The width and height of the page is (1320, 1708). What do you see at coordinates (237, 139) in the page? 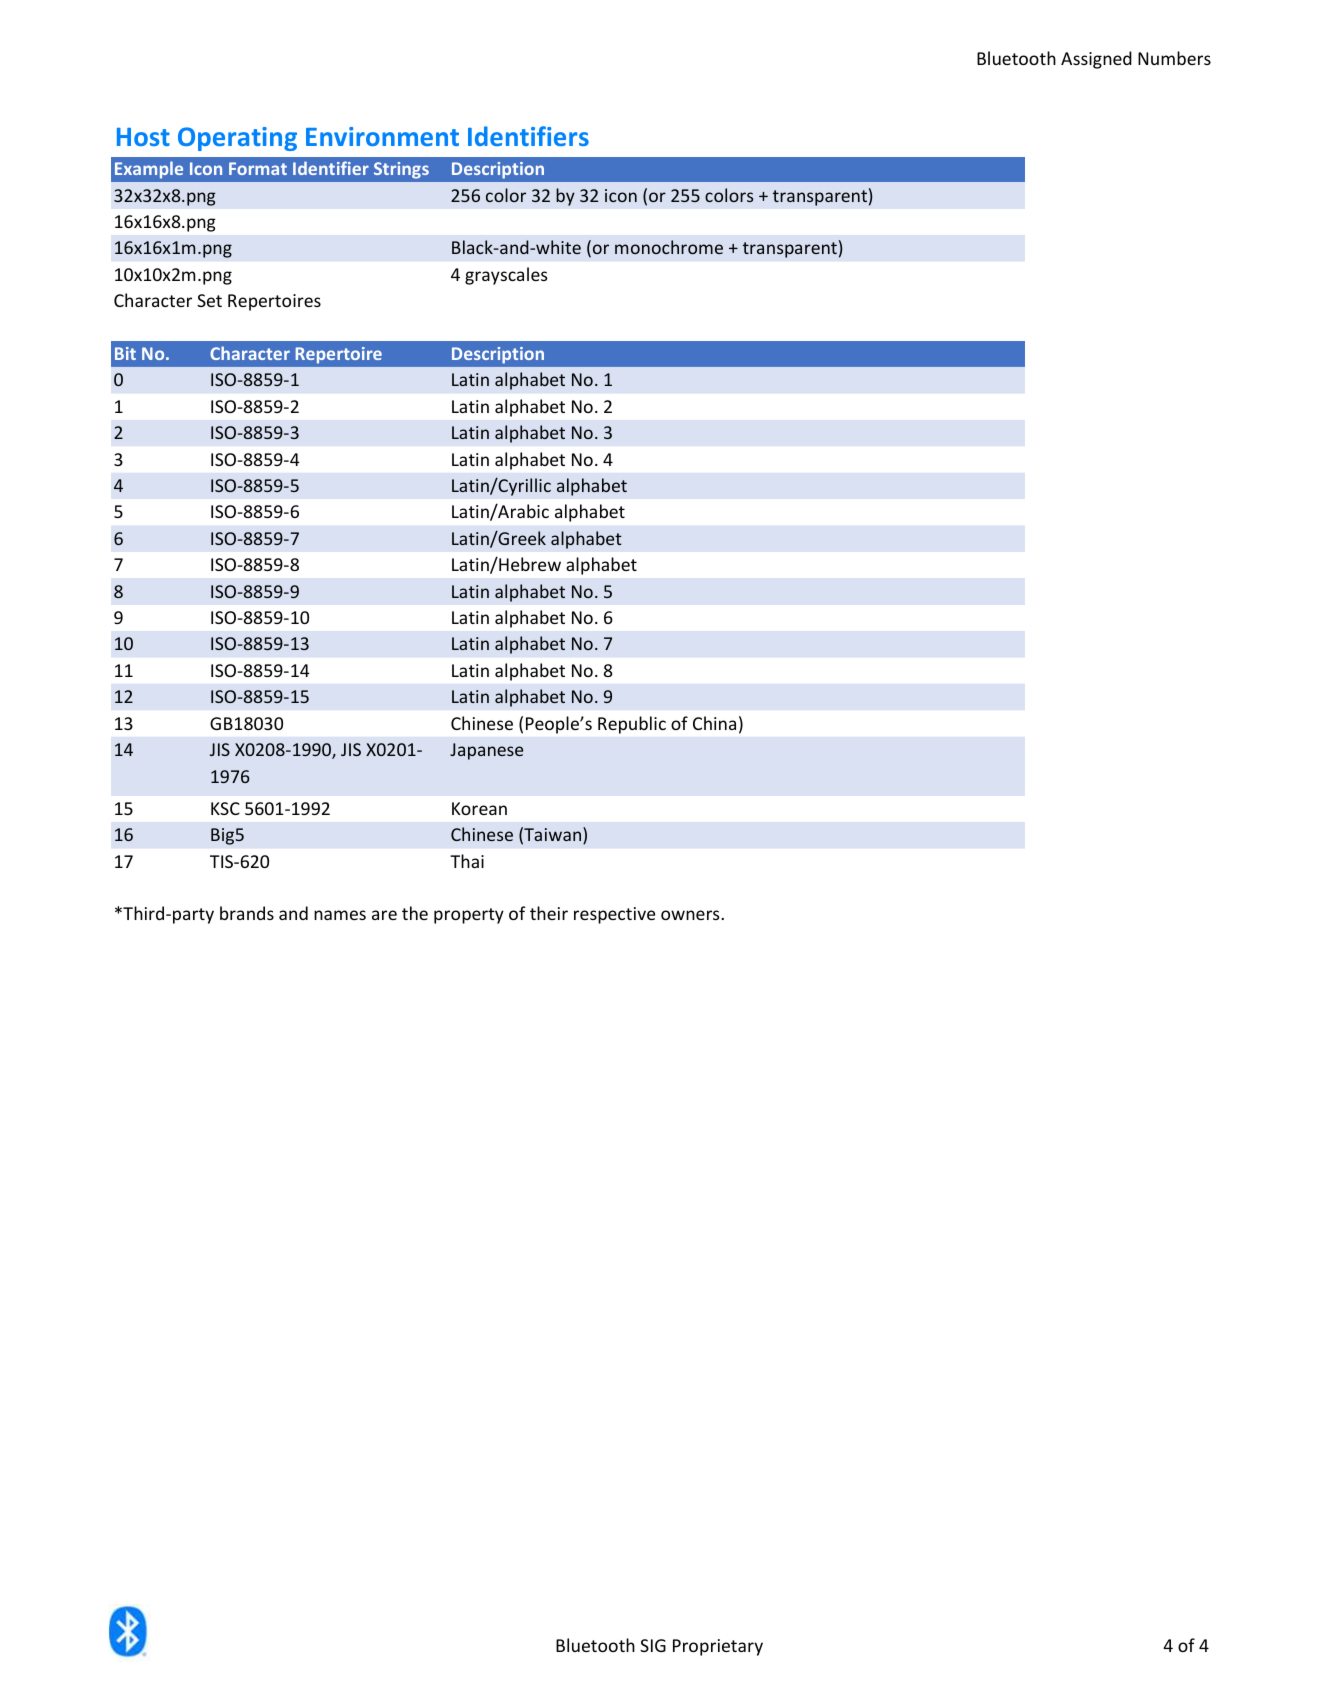
I see `Operating` at bounding box center [237, 139].
